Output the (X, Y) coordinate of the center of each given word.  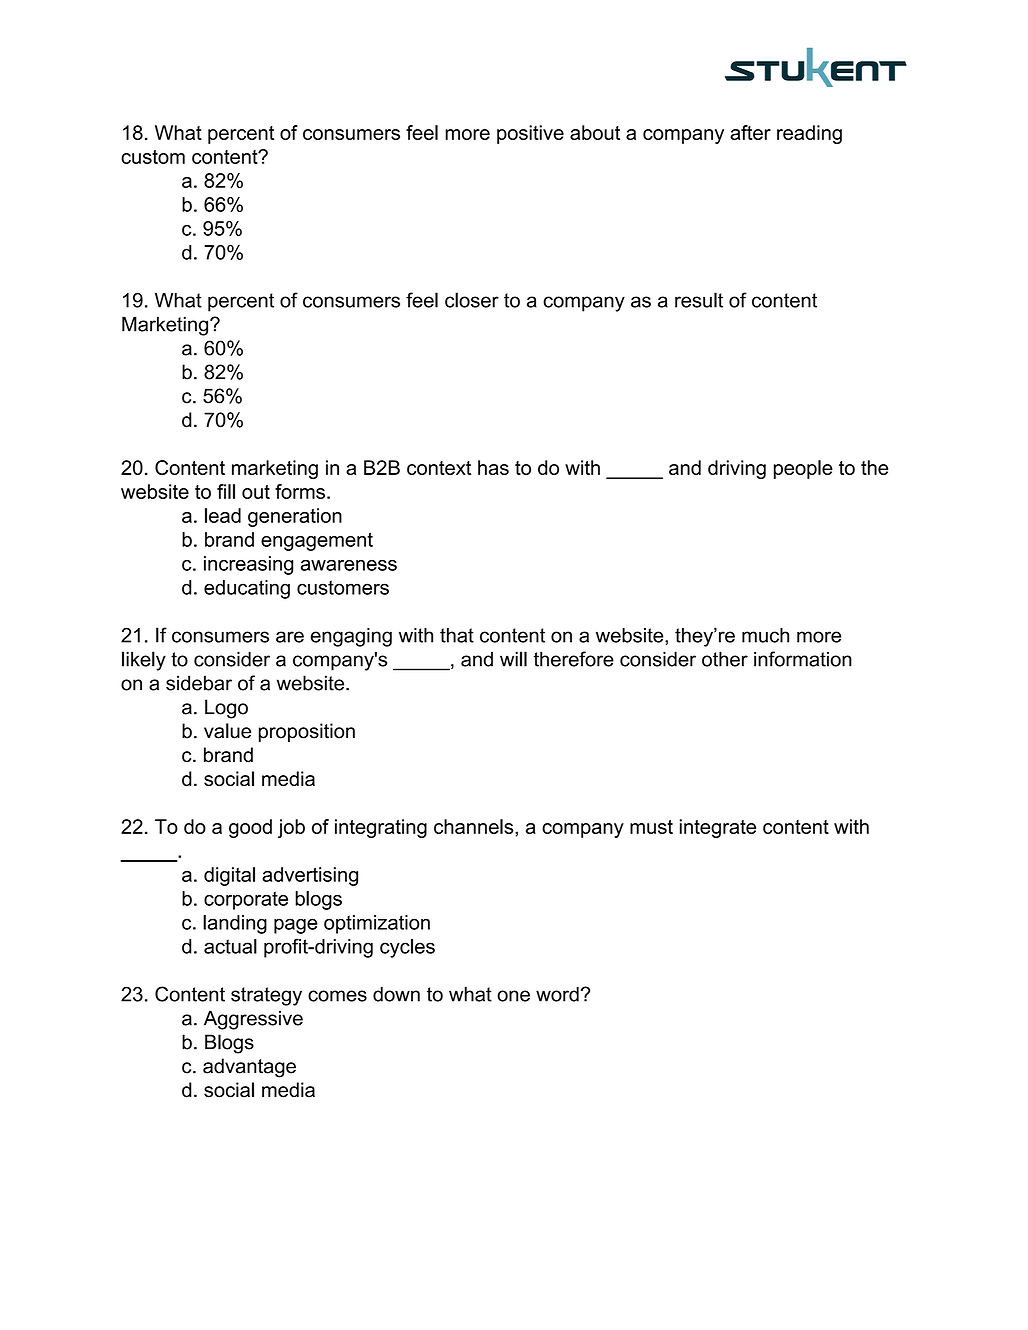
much (765, 635)
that (457, 635)
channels (475, 826)
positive (530, 134)
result (699, 300)
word (557, 994)
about (595, 132)
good (250, 828)
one (513, 996)
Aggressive (253, 1020)
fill (226, 491)
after (750, 132)
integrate (718, 828)
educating (247, 589)
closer (472, 300)
